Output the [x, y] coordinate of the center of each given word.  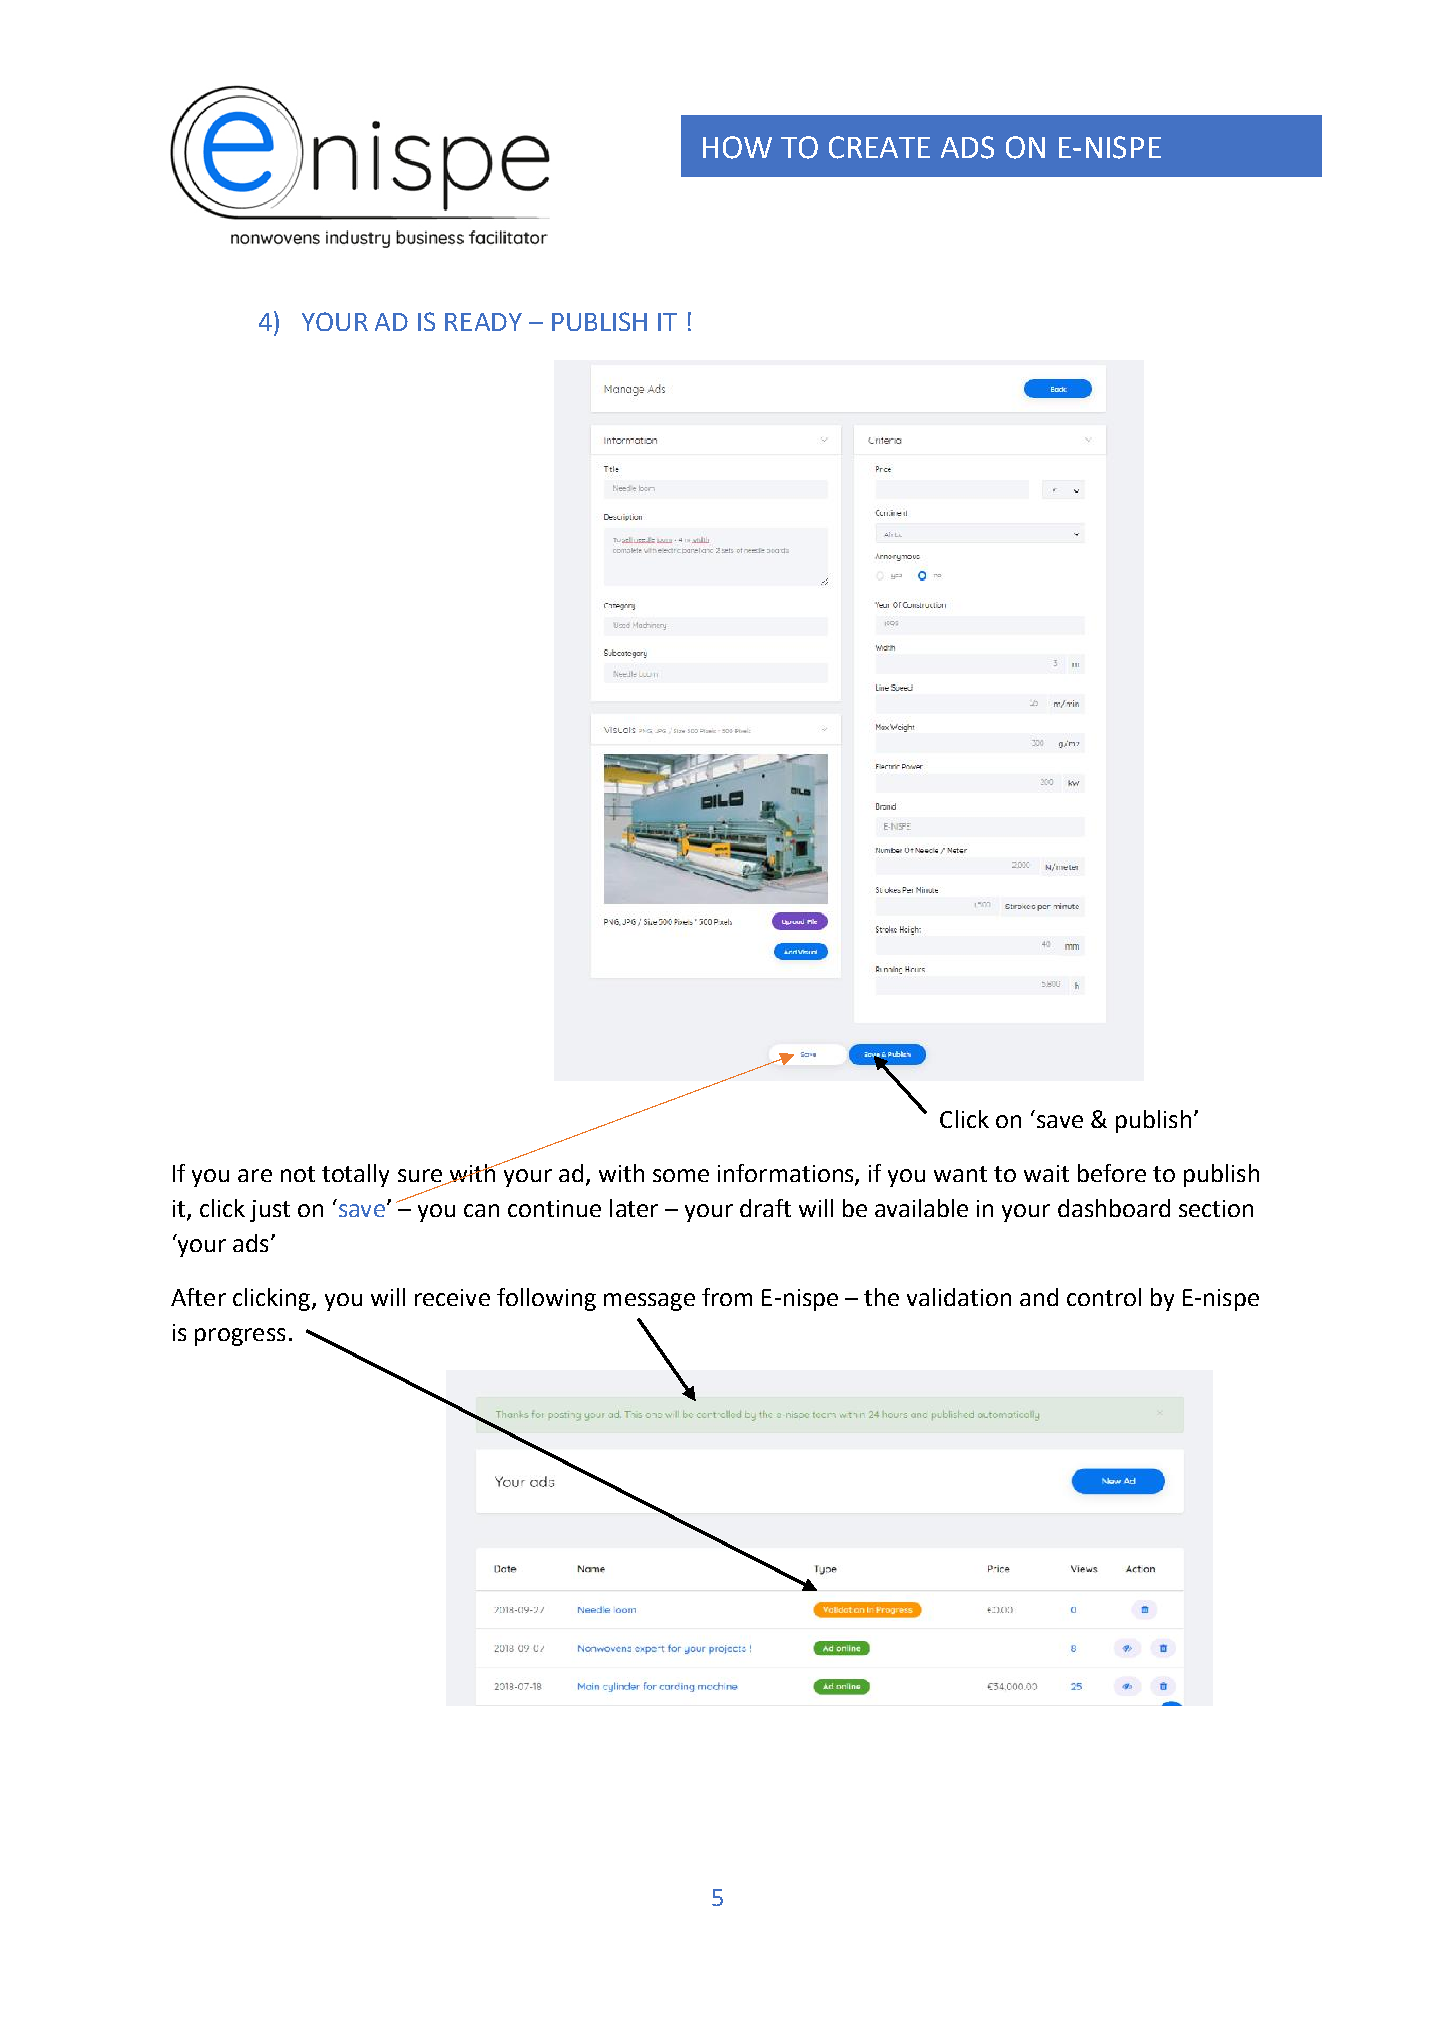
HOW [737, 147]
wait [1046, 1173]
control [1104, 1297]
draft [765, 1208]
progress [240, 1337]
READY [483, 322]
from [727, 1297]
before [1112, 1173]
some [681, 1175]
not [298, 1174]
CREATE [879, 147]
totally [355, 1175]
